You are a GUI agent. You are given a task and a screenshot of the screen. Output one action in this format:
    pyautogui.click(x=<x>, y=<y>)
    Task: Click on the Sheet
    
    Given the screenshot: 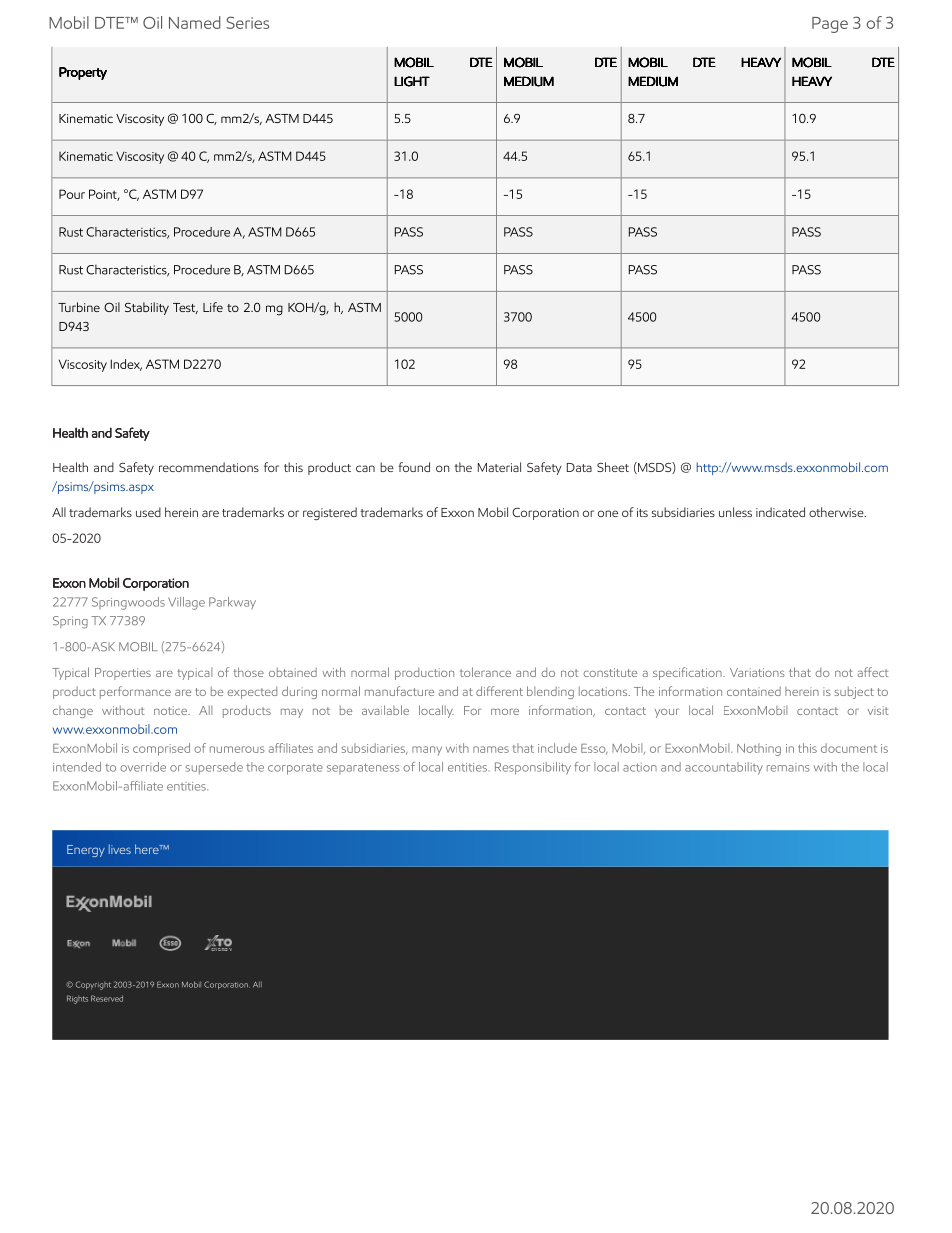 What is the action you would take?
    pyautogui.click(x=613, y=467)
